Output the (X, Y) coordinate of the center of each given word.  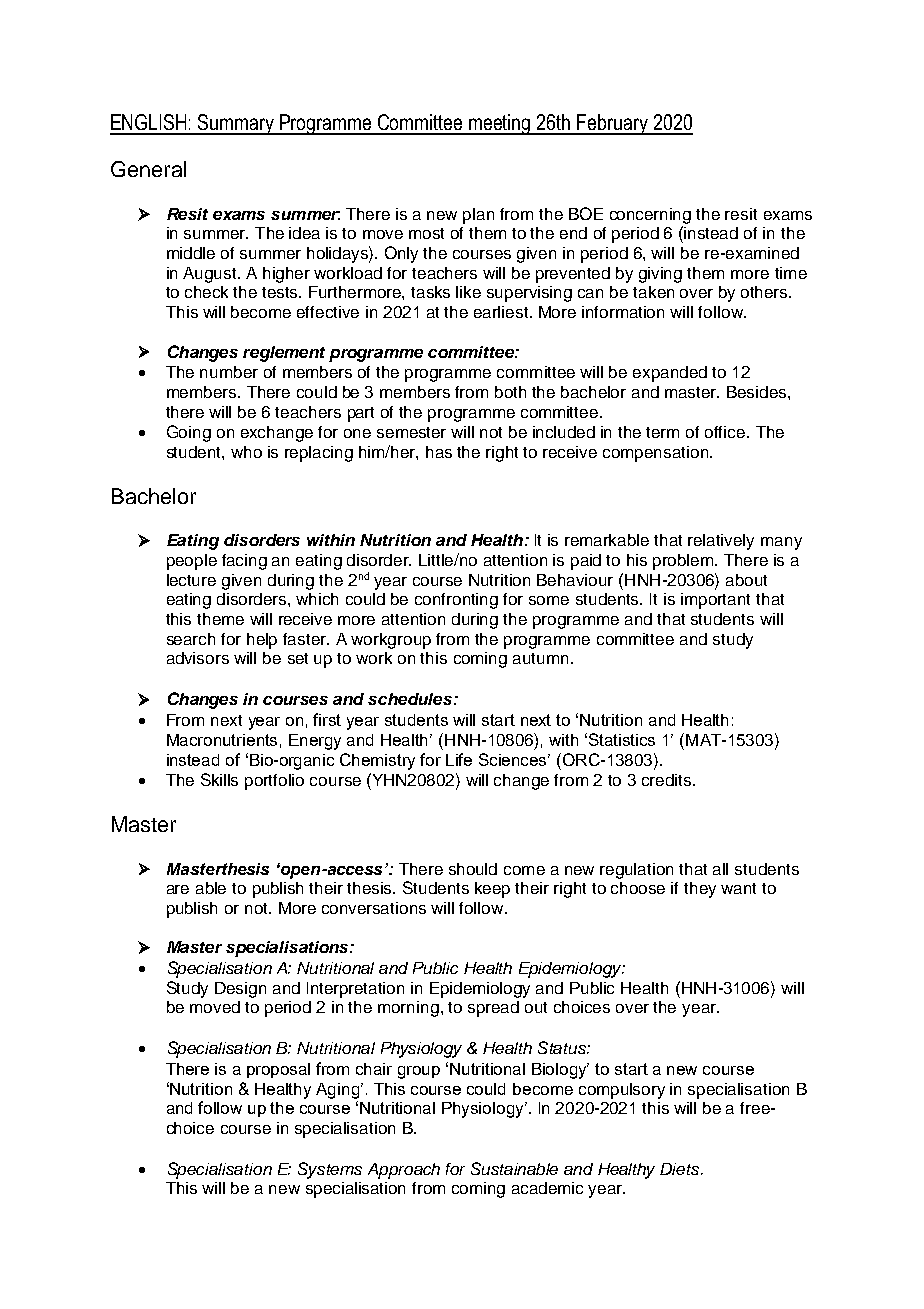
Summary (237, 124)
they (700, 890)
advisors (198, 658)
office (726, 432)
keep (492, 890)
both (510, 392)
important (715, 601)
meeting (500, 124)
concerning (650, 216)
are (178, 889)
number (229, 372)
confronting (456, 601)
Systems (330, 1170)
